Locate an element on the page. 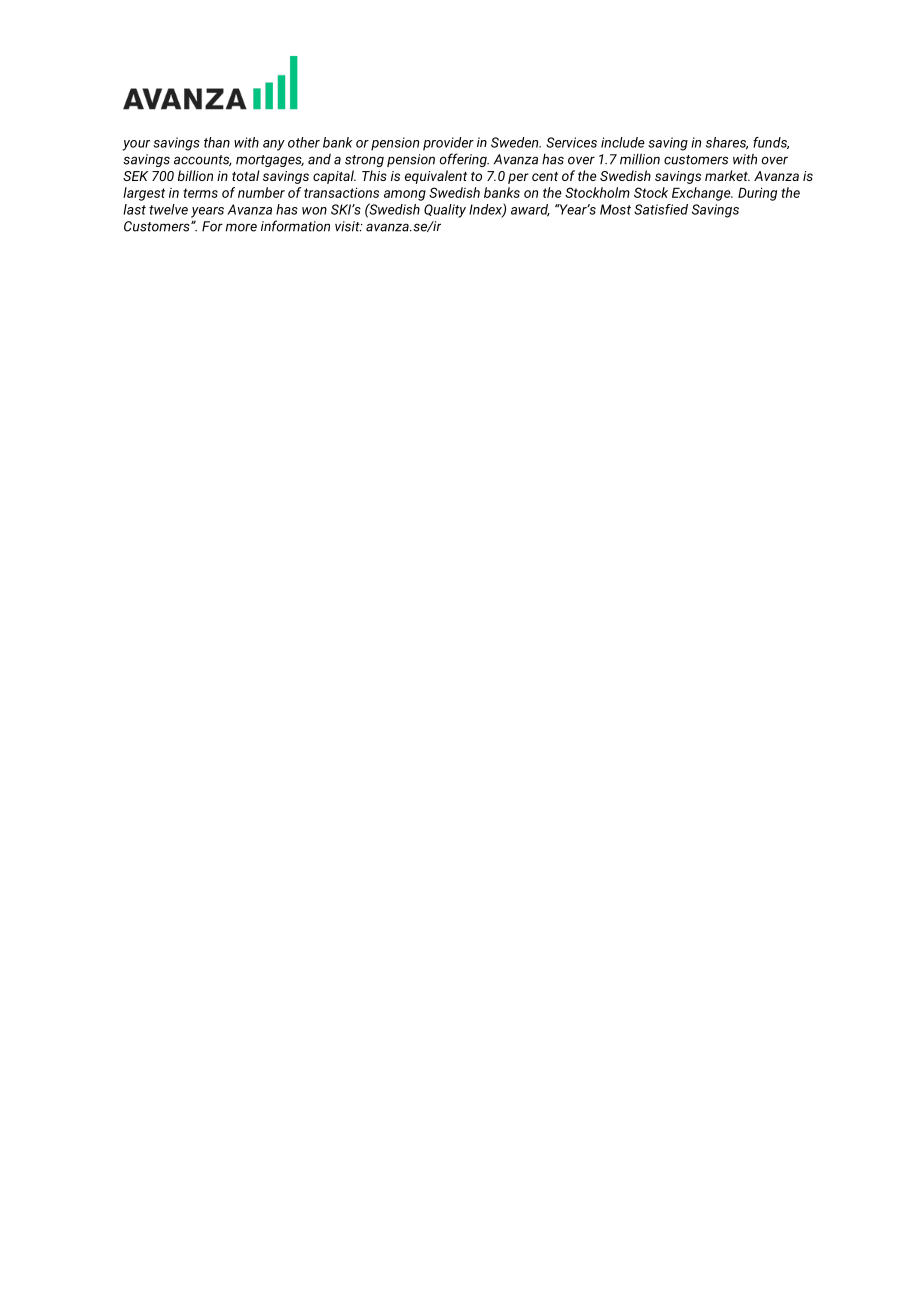 The width and height of the page is (924, 1308). terms is located at coordinates (200, 193).
